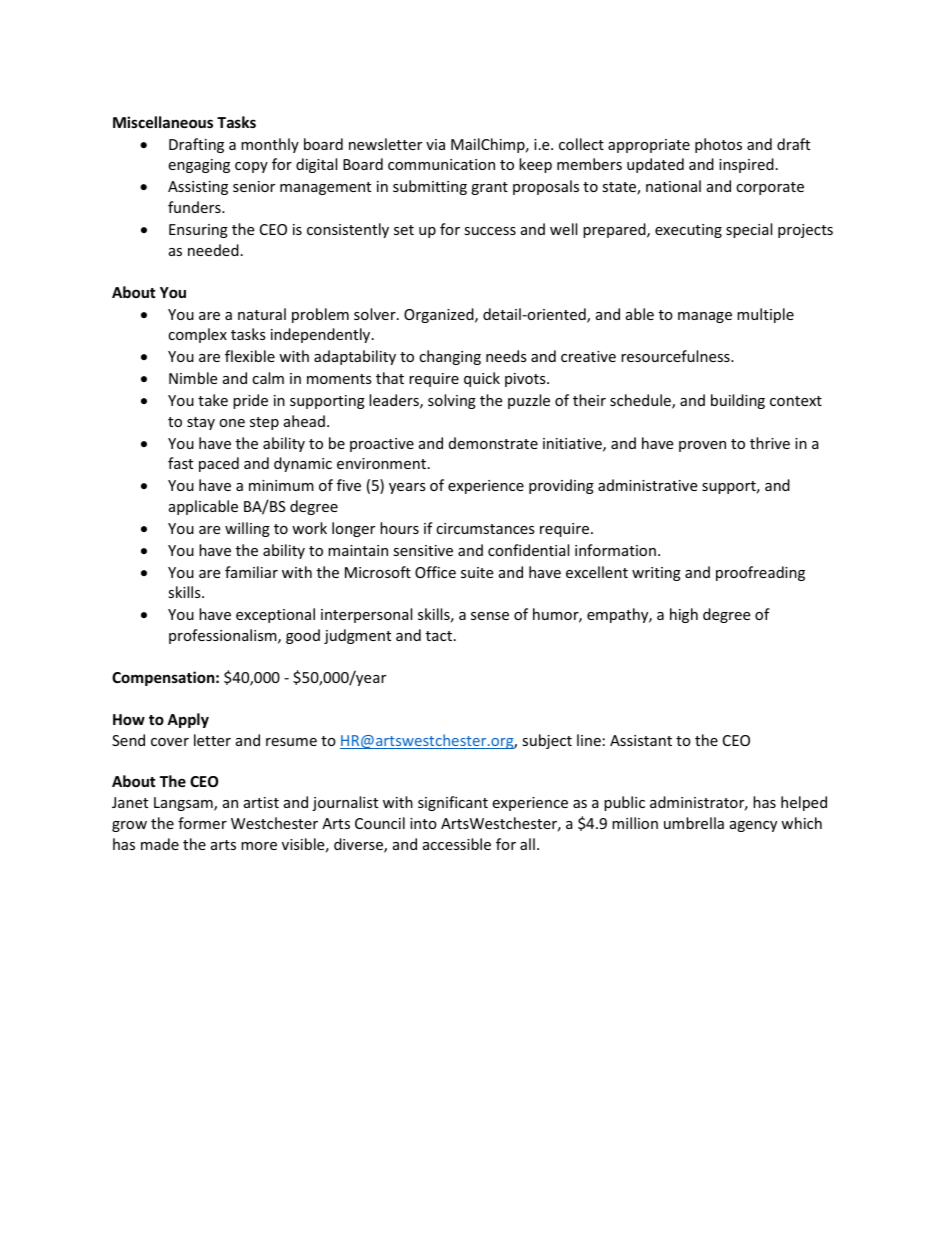 This page has width=952, height=1233. Describe the element at coordinates (219, 464) in the page. I see `paced` at that location.
